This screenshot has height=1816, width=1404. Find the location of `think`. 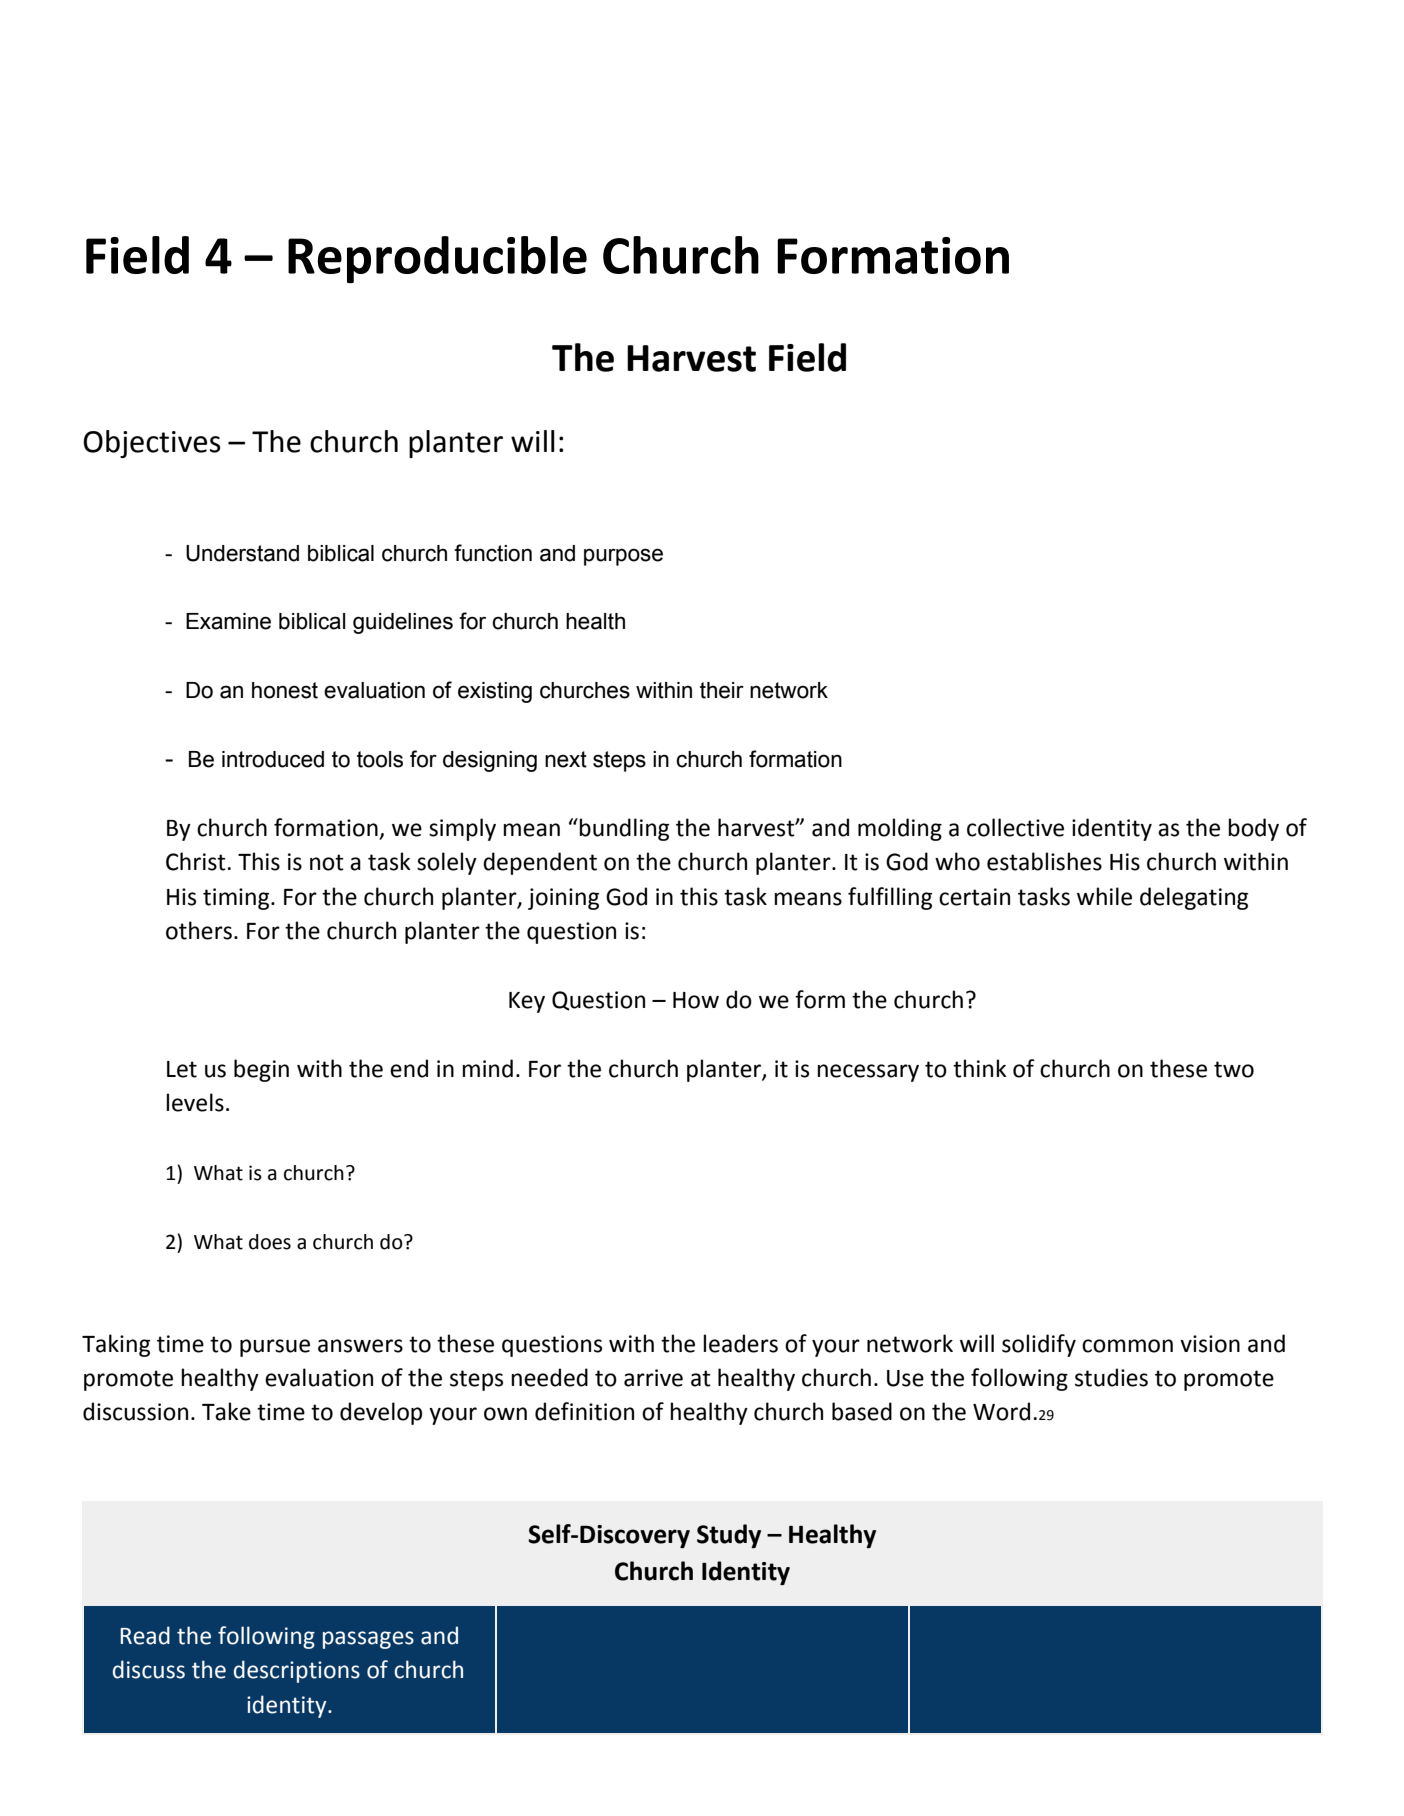

think is located at coordinates (980, 1068).
